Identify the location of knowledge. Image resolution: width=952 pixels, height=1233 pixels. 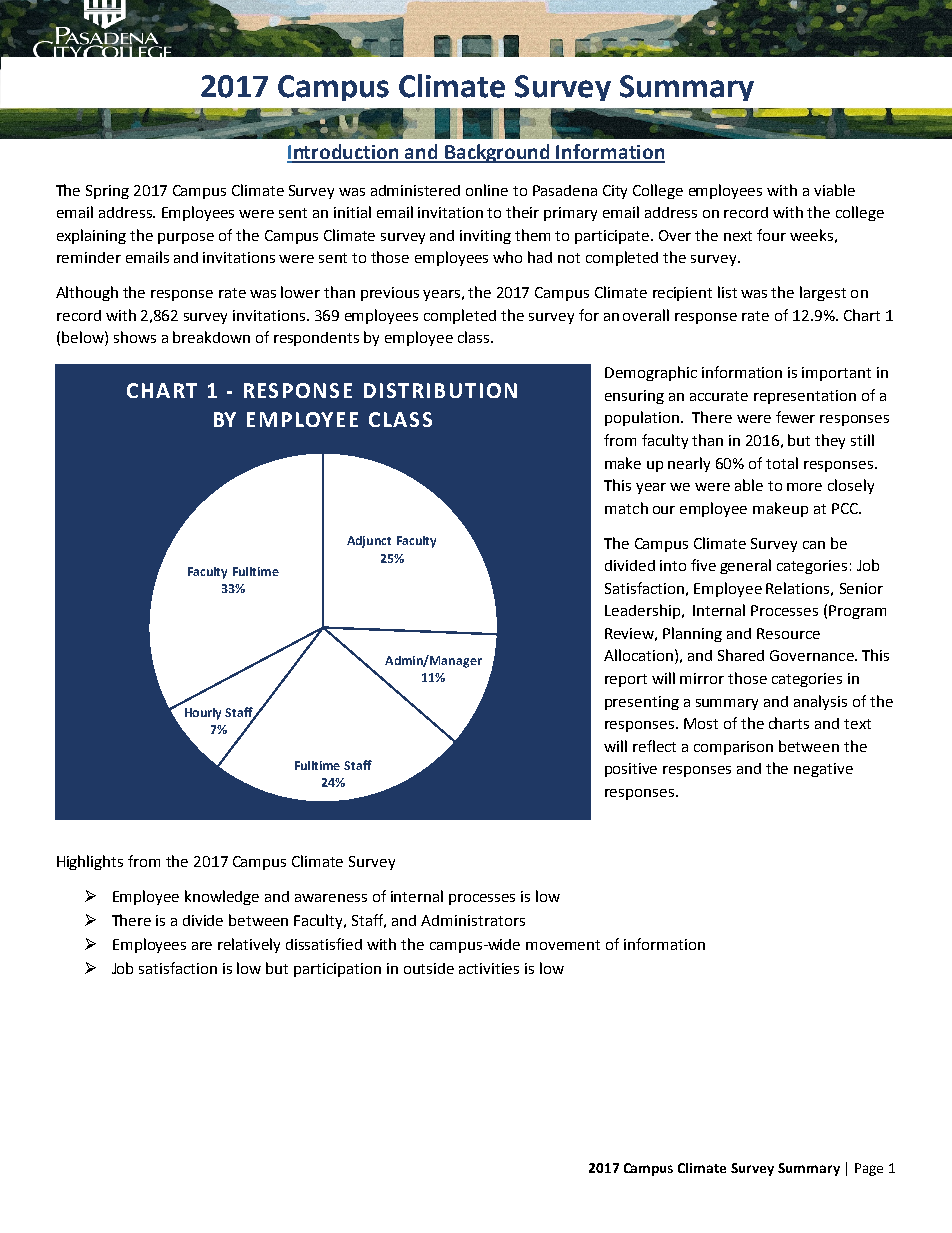
(222, 897).
